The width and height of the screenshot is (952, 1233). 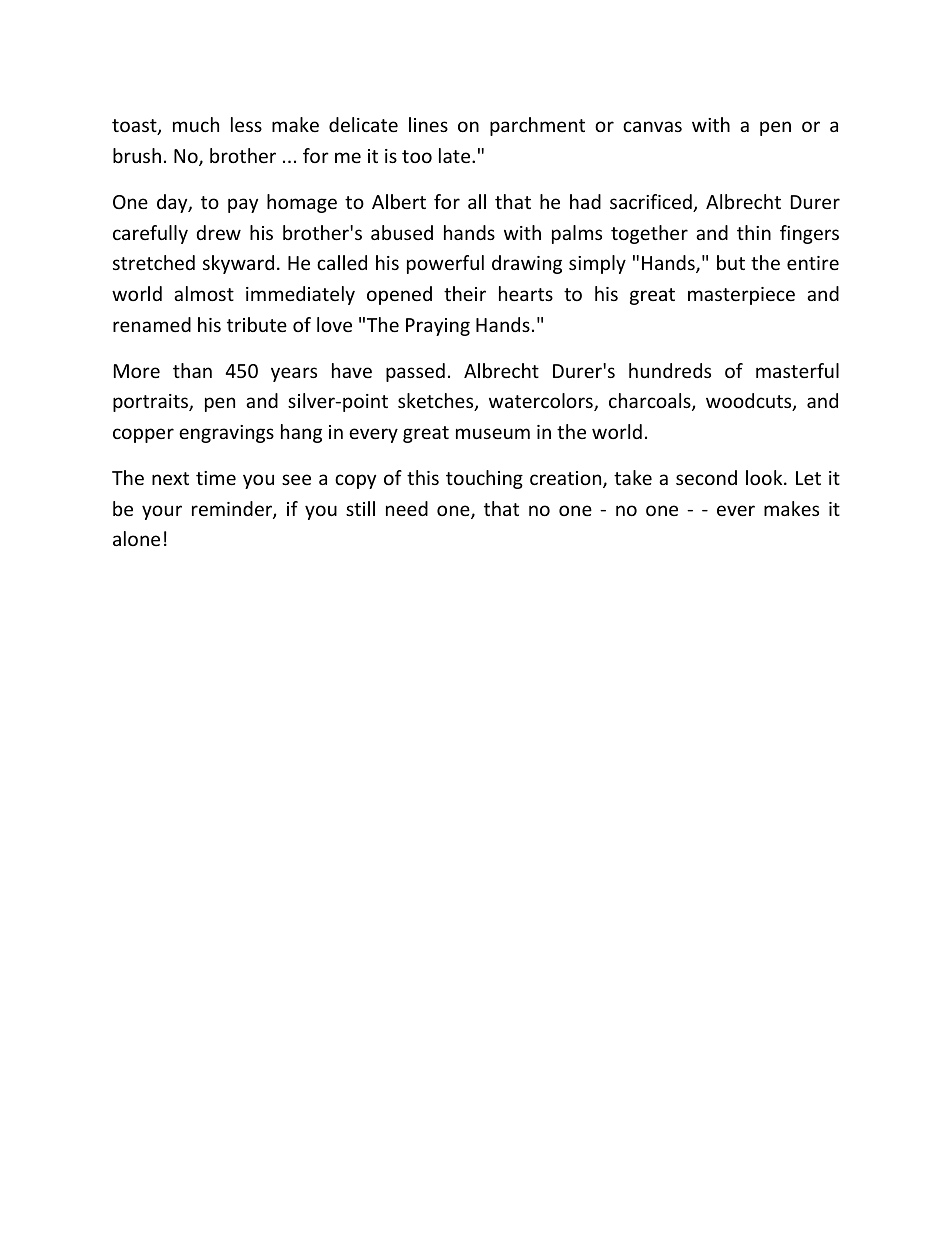 I want to click on second, so click(x=706, y=477).
